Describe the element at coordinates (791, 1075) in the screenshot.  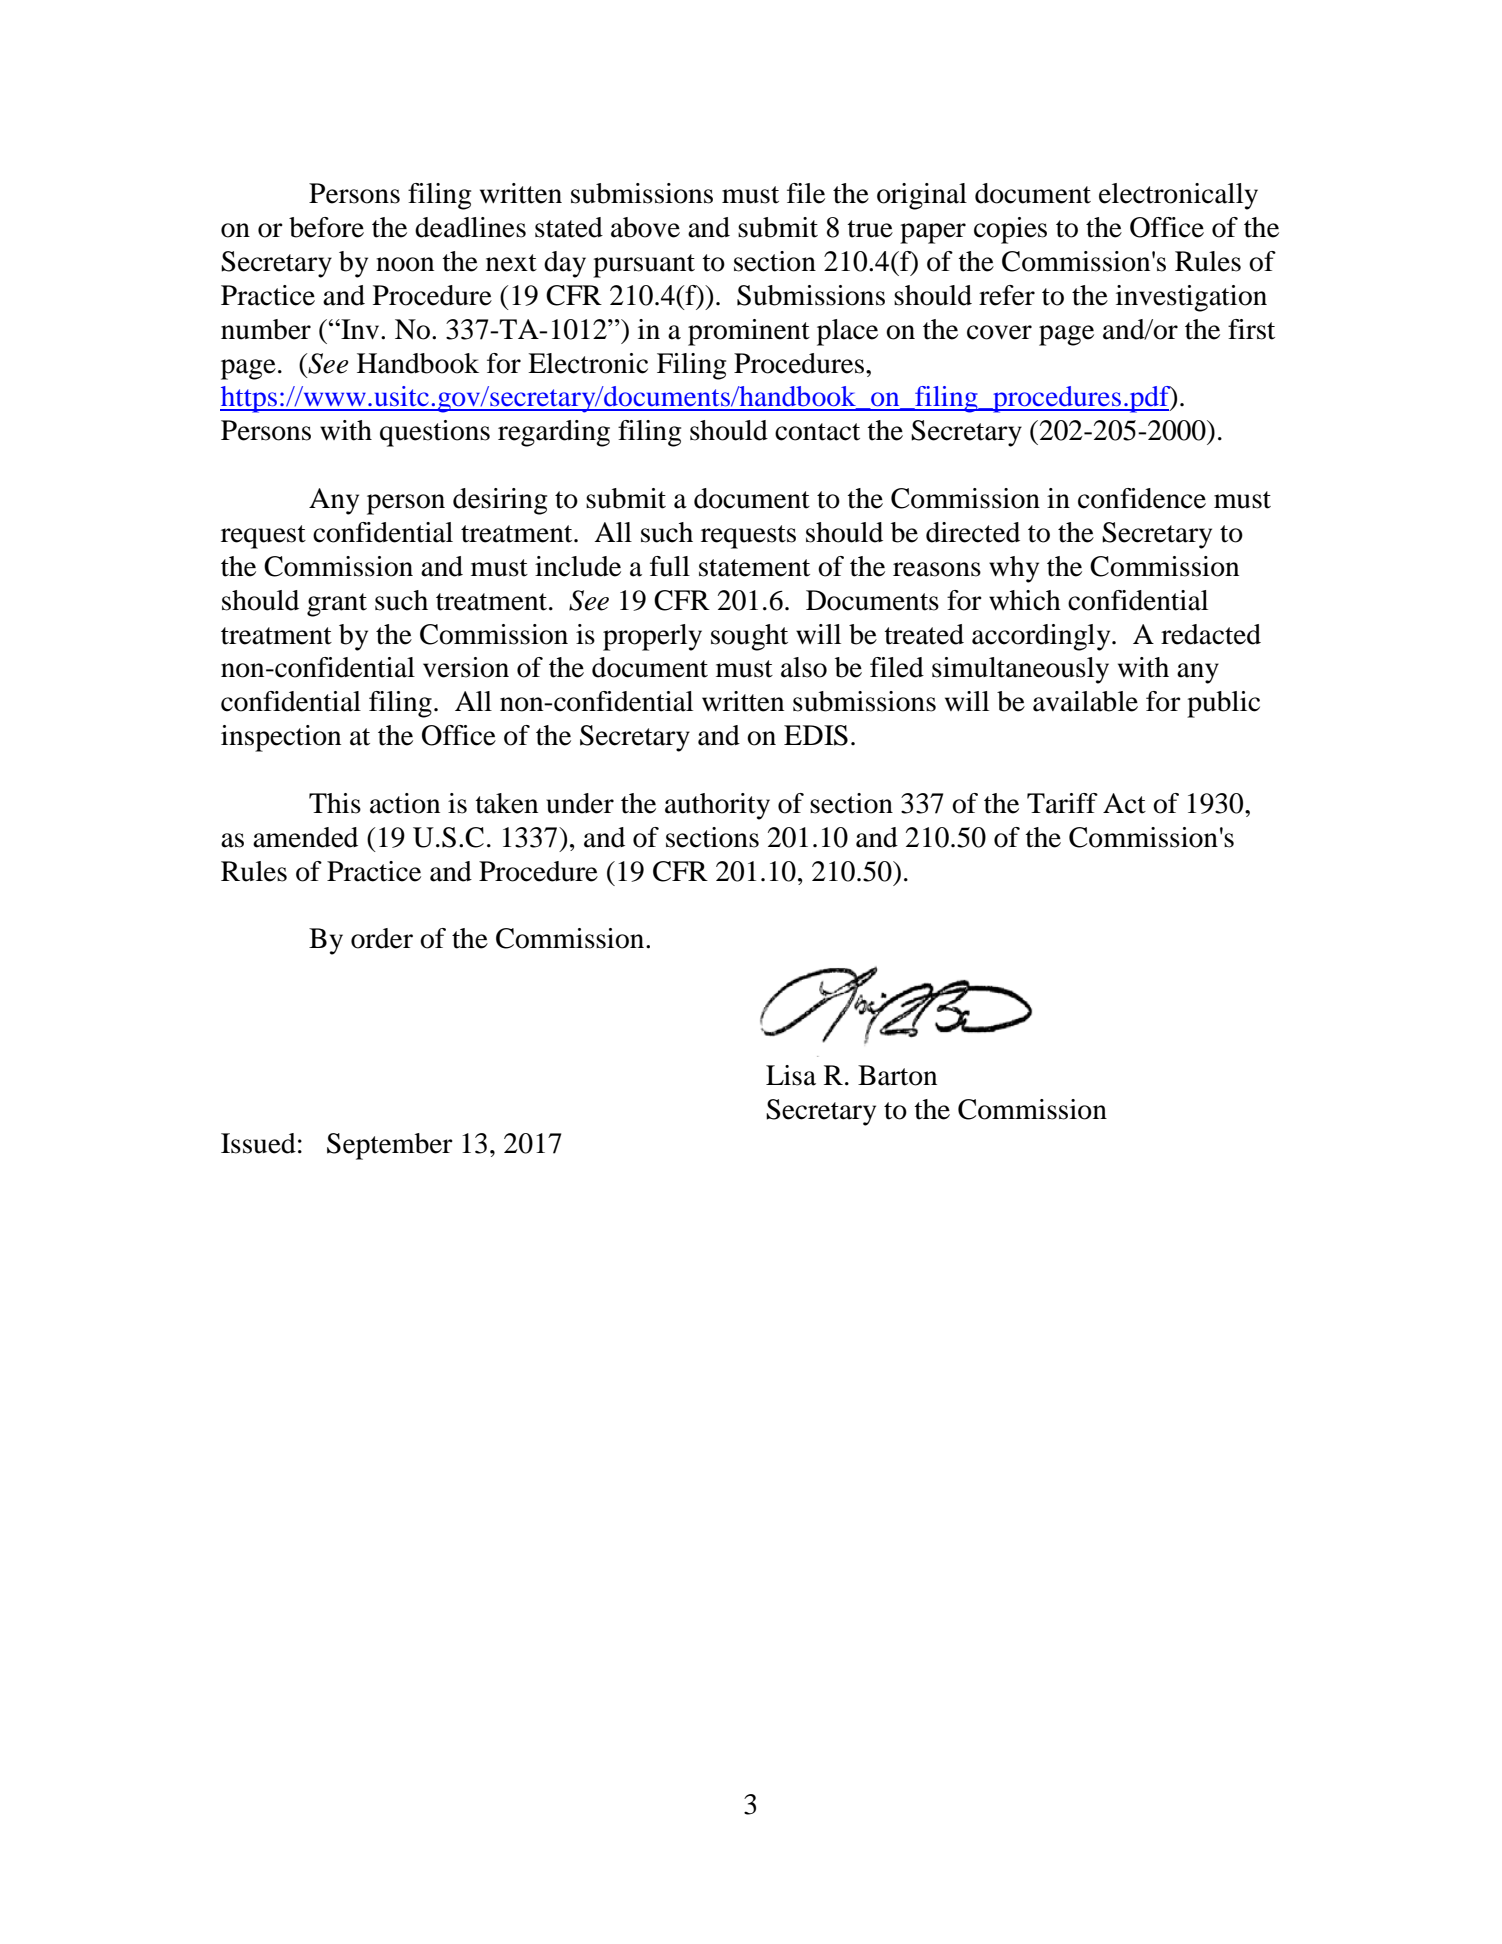
I see `Lisa` at that location.
